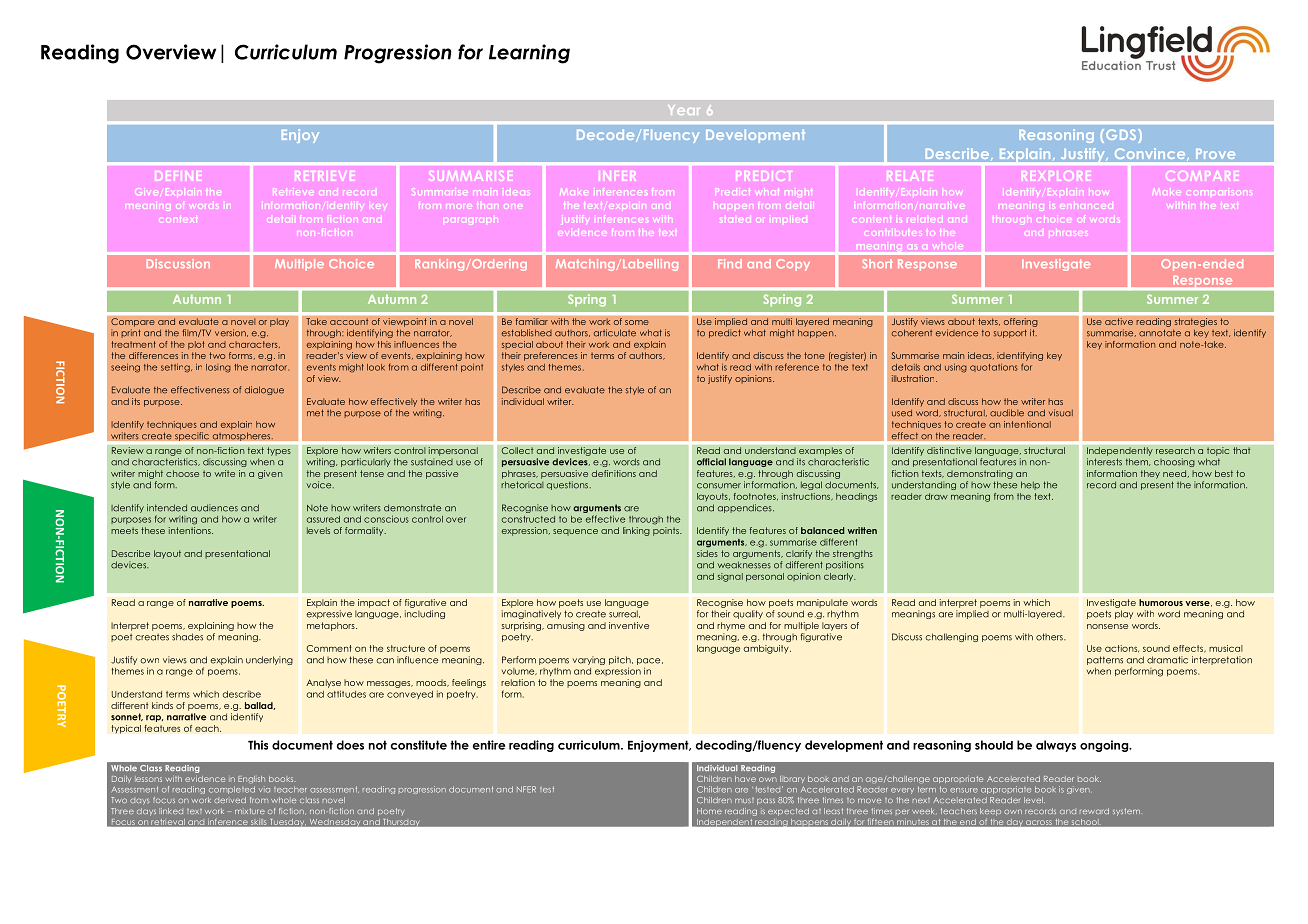 The width and height of the screenshot is (1308, 924). What do you see at coordinates (684, 110) in the screenshot?
I see `Year` at bounding box center [684, 110].
